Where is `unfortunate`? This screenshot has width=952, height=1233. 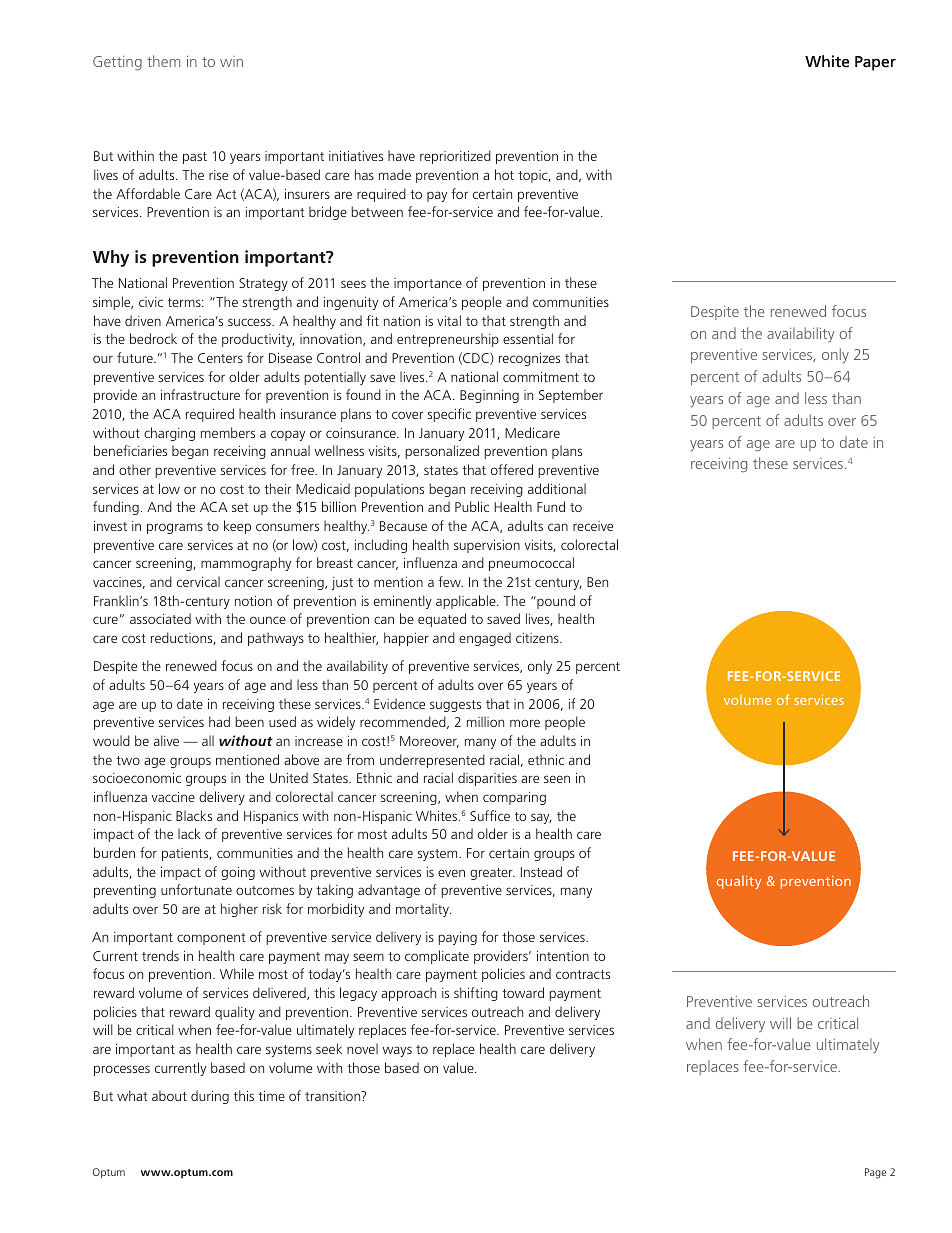
unfortunate is located at coordinates (196, 889).
